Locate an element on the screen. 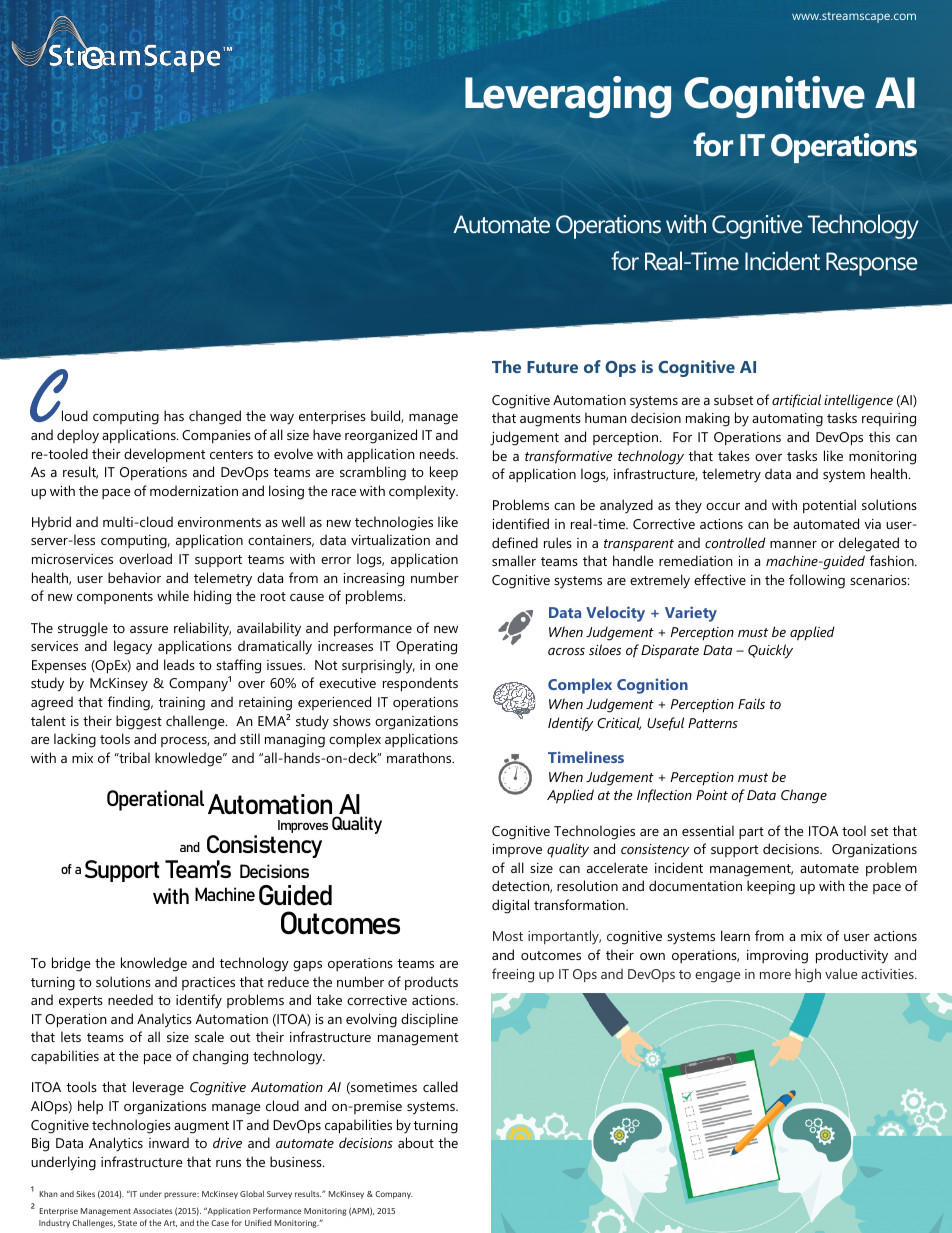  products is located at coordinates (431, 983).
